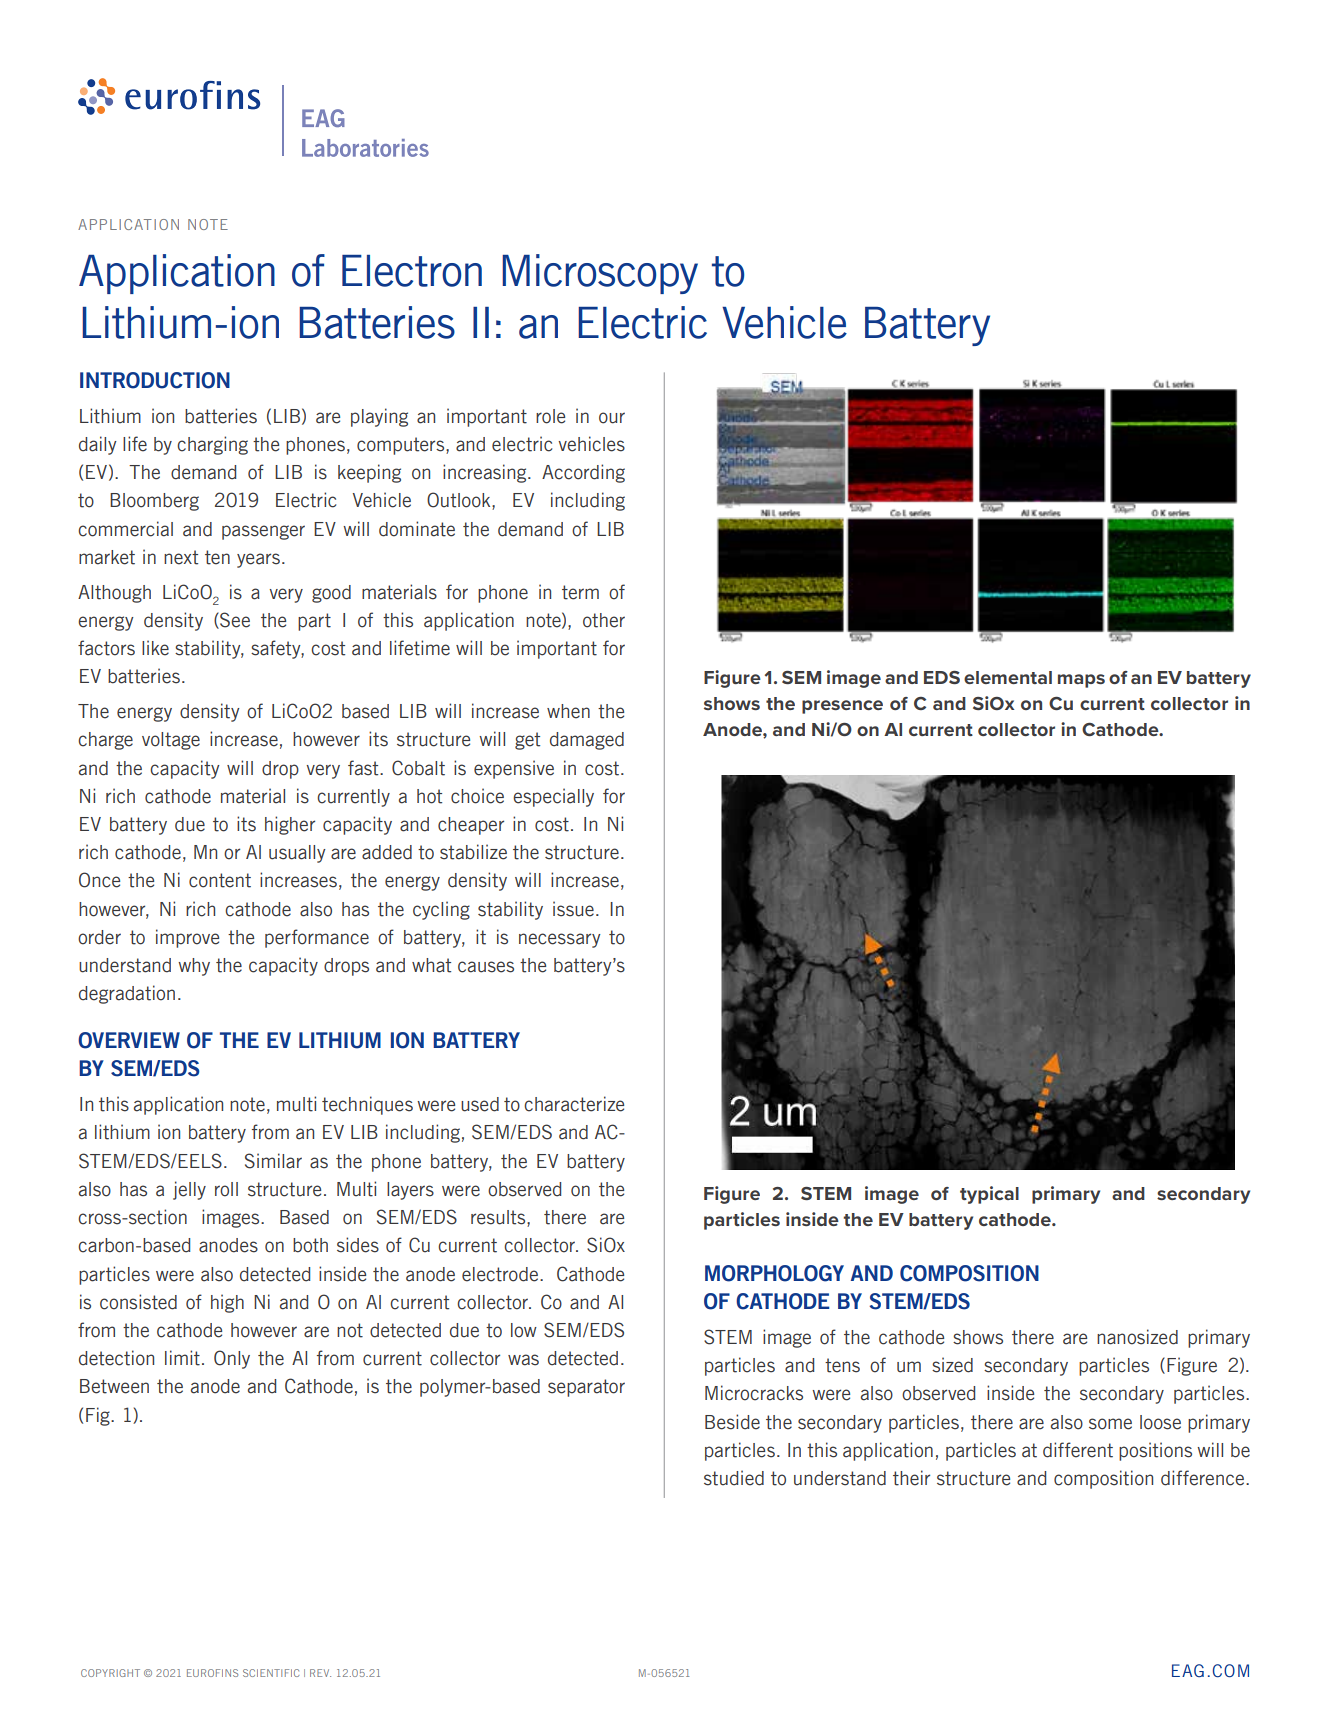 This document has width=1329, height=1720. Describe the element at coordinates (271, 1673) in the document. I see `SCIENTIFIC` at that location.
